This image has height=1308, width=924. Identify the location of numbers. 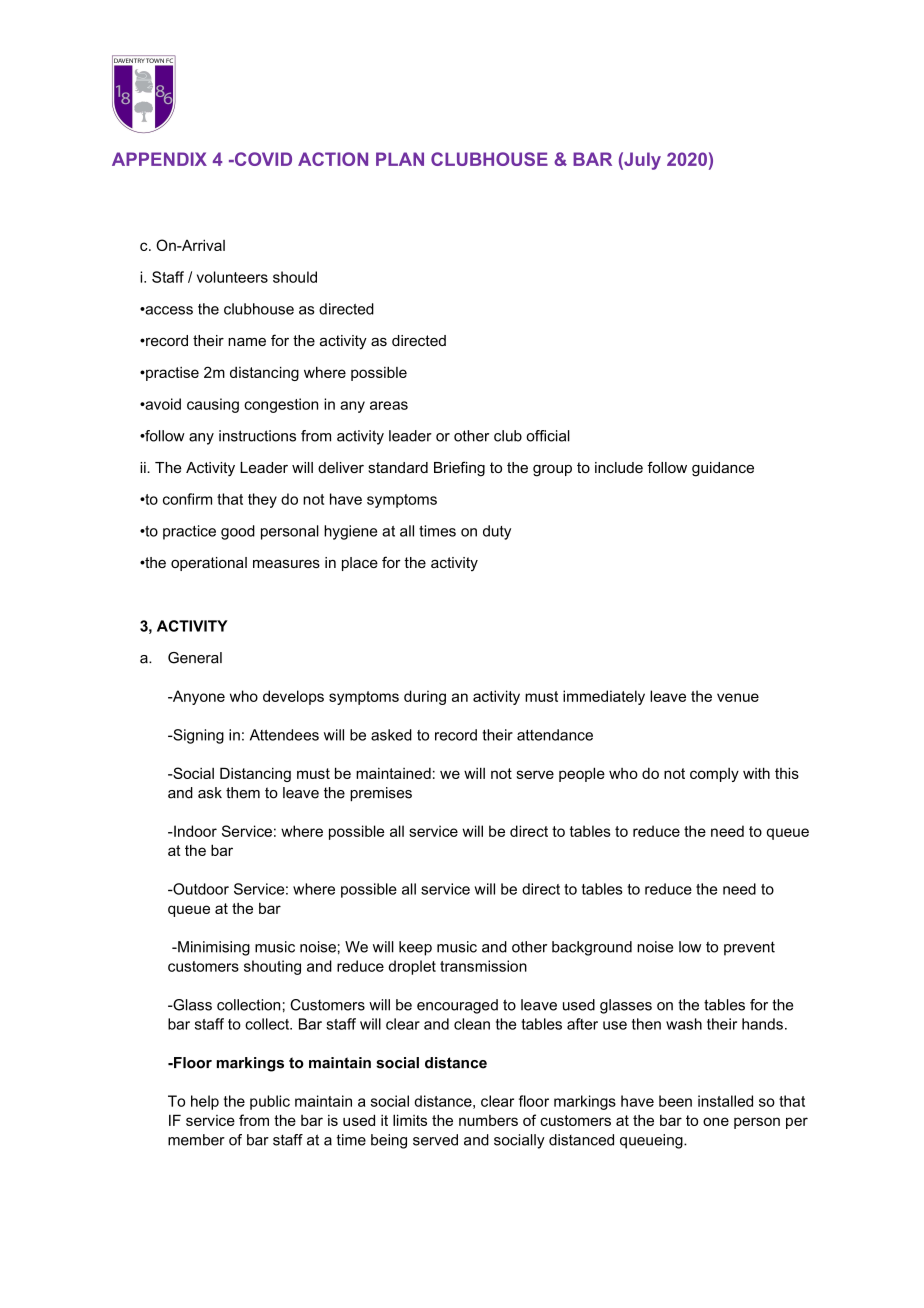
(488, 1120).
